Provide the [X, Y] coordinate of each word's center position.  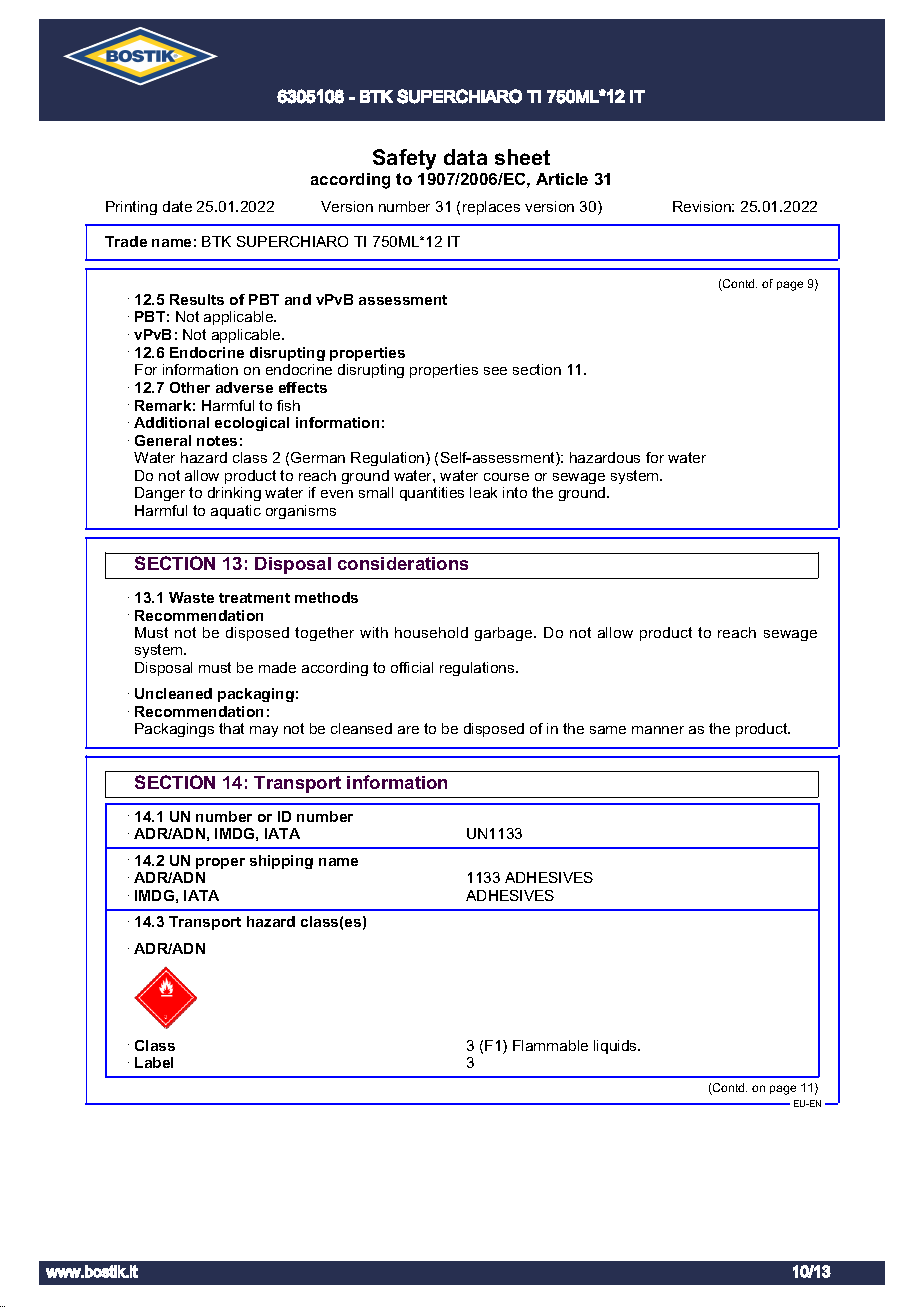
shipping [281, 862]
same [608, 730]
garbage [505, 634]
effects [303, 387]
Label [154, 1062]
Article [562, 179]
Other [190, 387]
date [177, 206]
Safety [404, 159]
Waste [191, 597]
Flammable [550, 1045]
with [374, 632]
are [408, 730]
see [495, 371]
